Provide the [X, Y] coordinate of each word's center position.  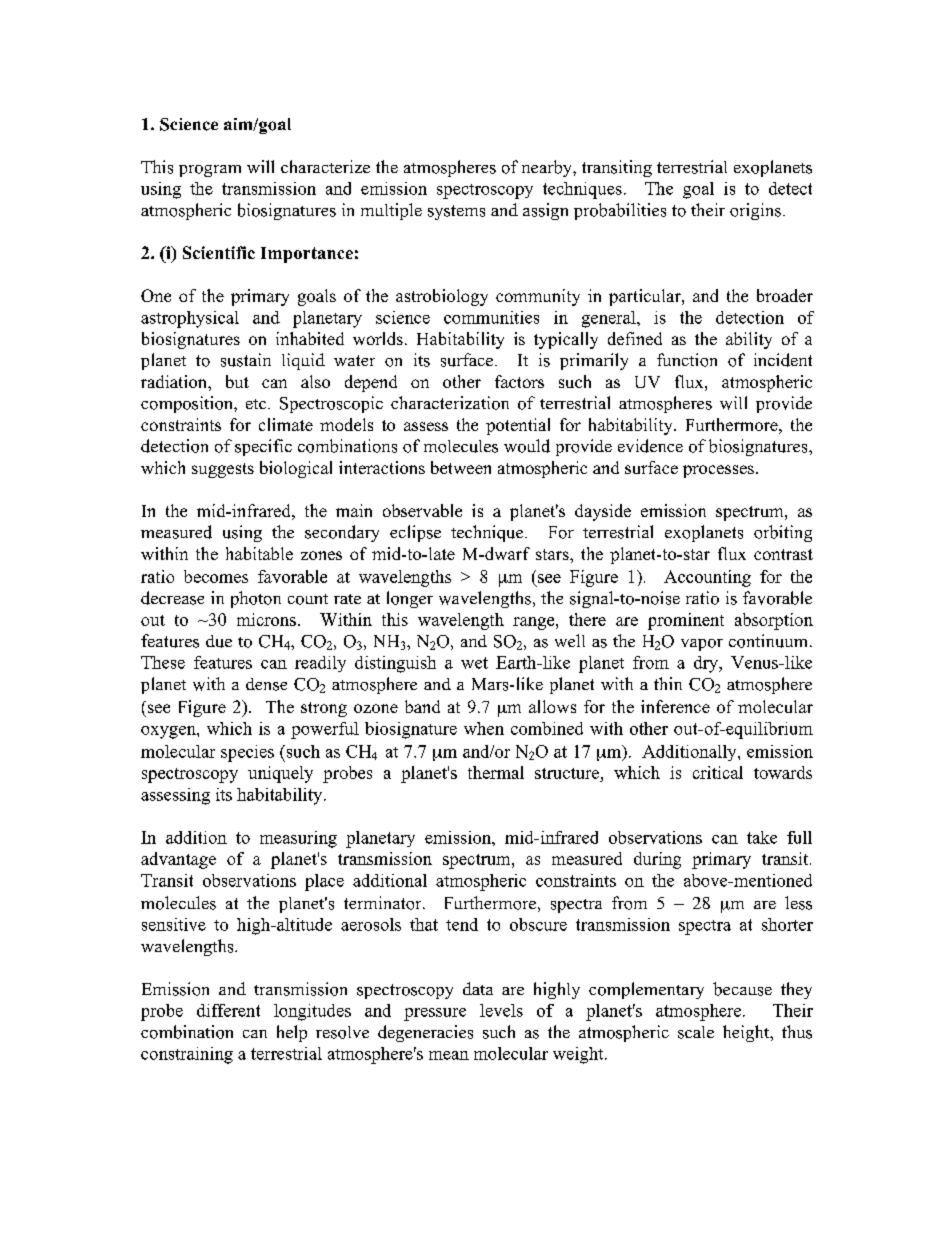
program [210, 171]
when [484, 728]
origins [755, 211]
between [461, 467]
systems [456, 212]
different [228, 1010]
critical [718, 772]
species [247, 753]
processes [718, 471]
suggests [223, 470]
